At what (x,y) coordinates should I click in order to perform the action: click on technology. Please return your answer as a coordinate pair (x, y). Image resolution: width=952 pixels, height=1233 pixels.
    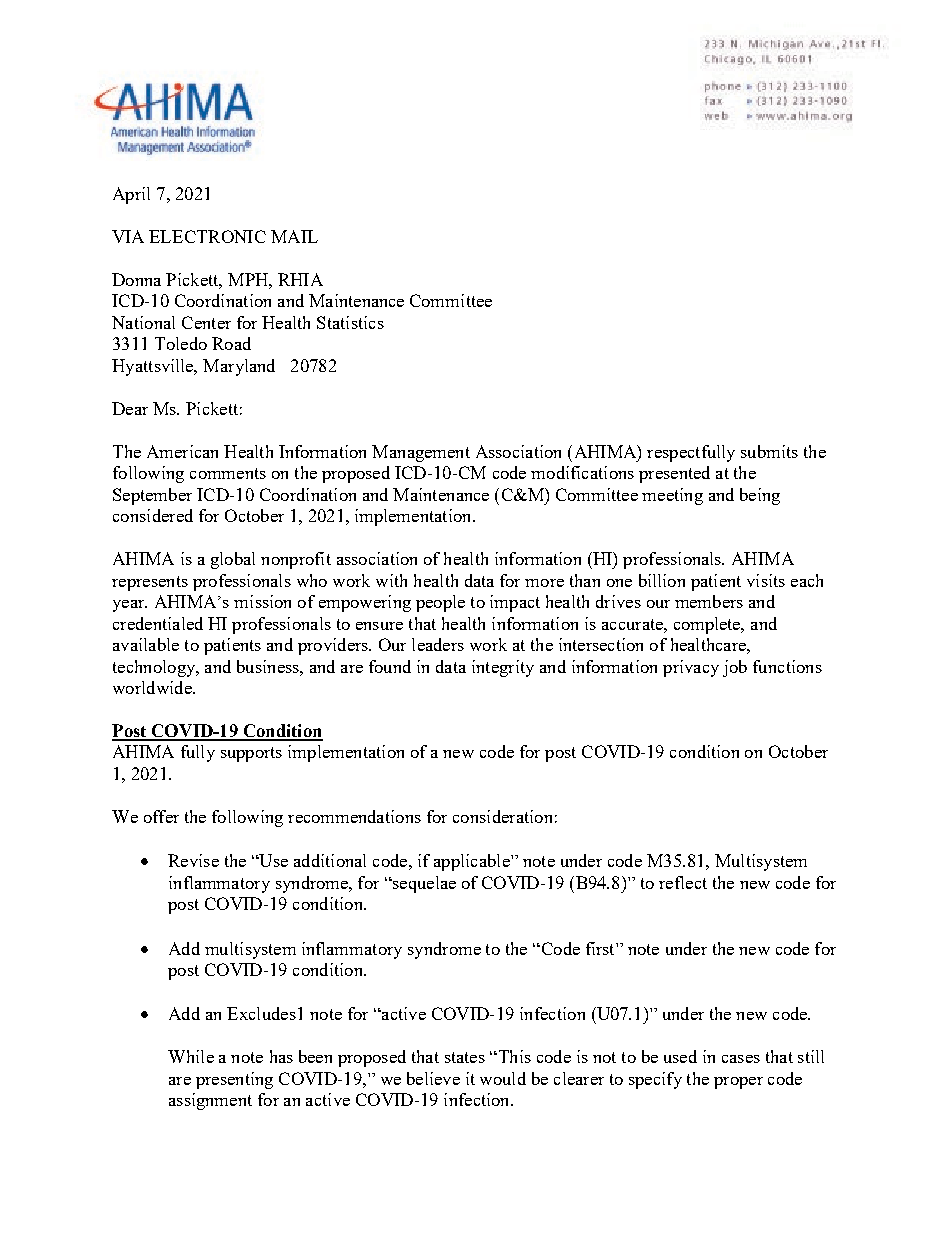
    Looking at the image, I should click on (155, 668).
